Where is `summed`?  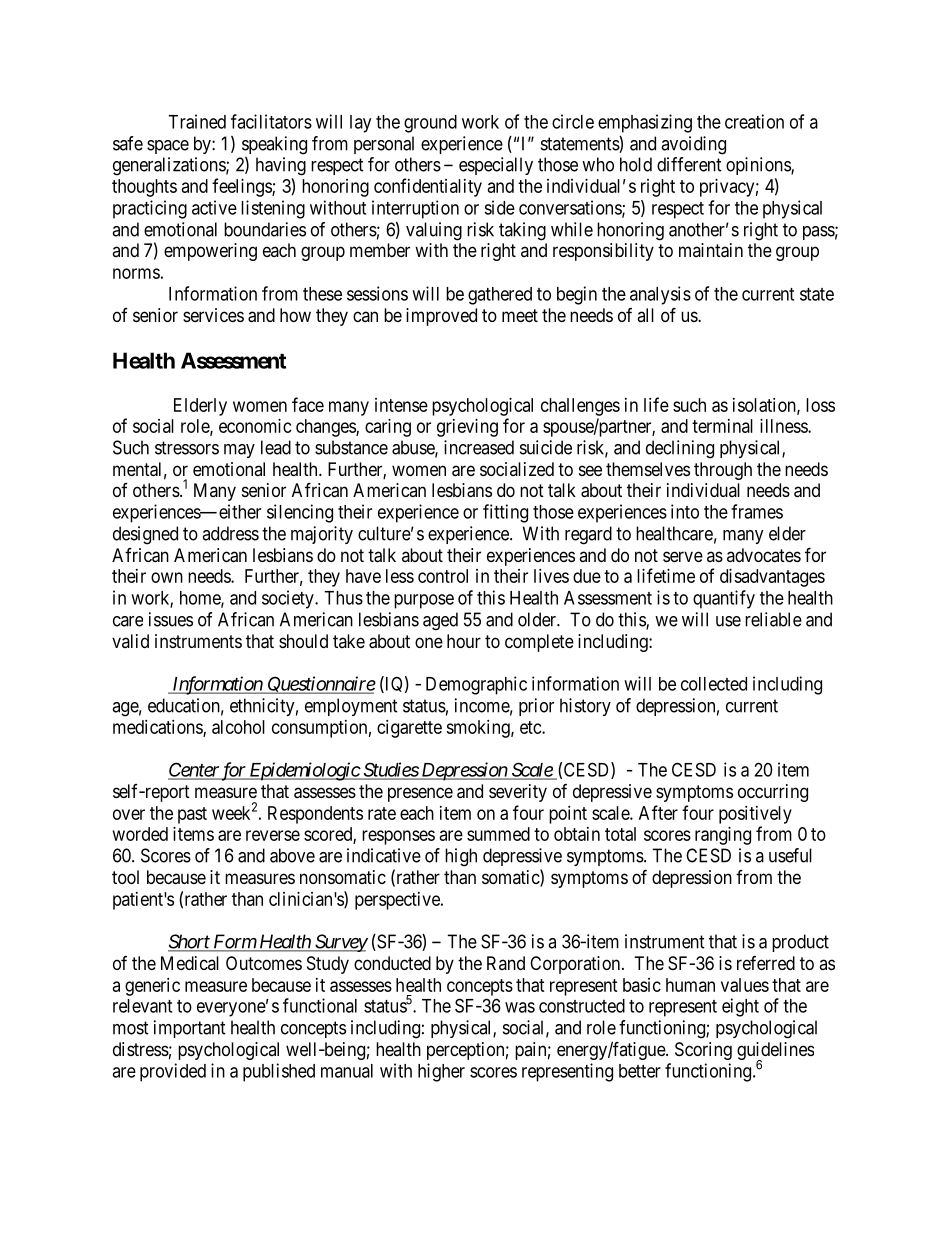 summed is located at coordinates (498, 834).
